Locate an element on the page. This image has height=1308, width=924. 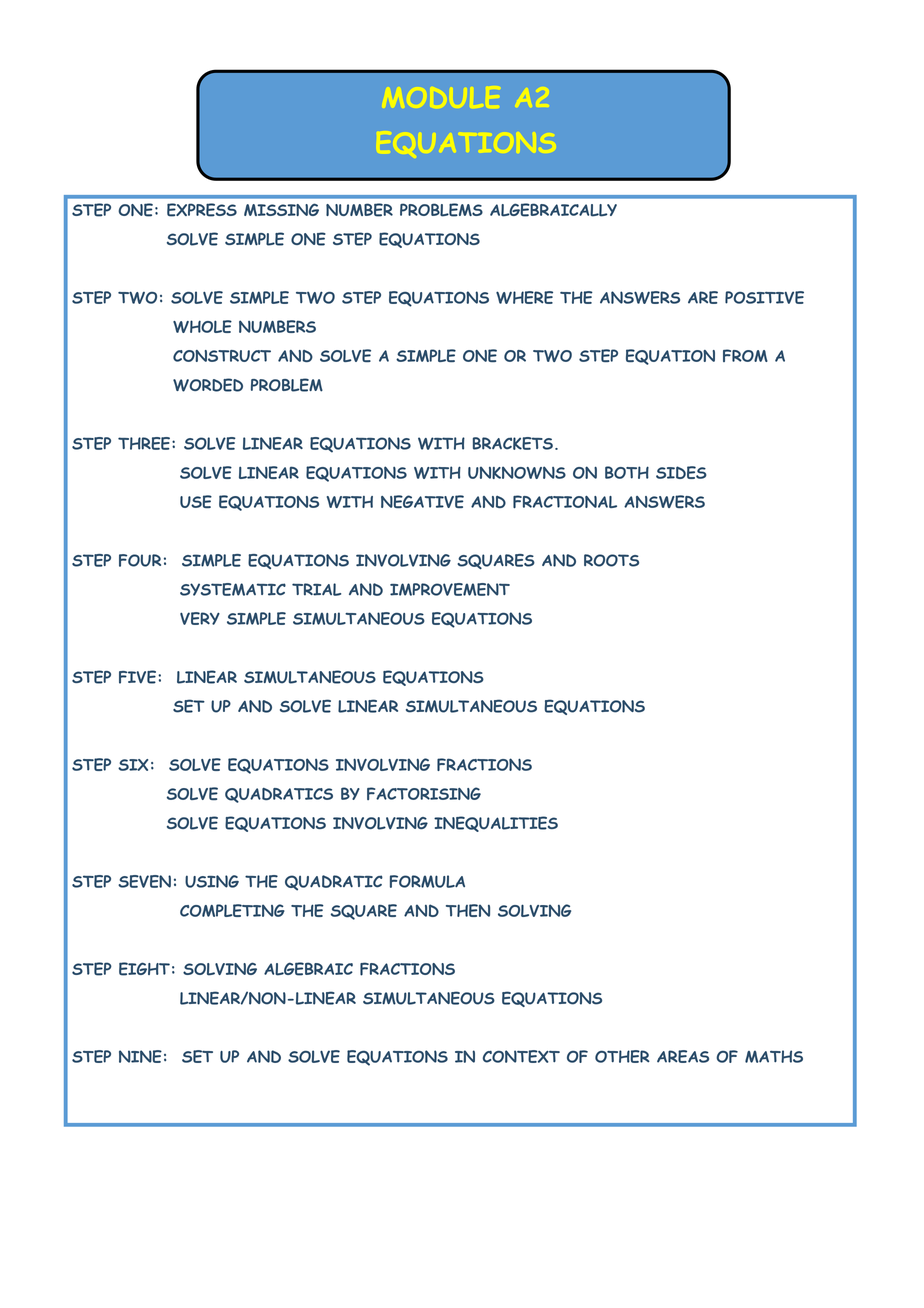
POSITIVE is located at coordinates (764, 297).
